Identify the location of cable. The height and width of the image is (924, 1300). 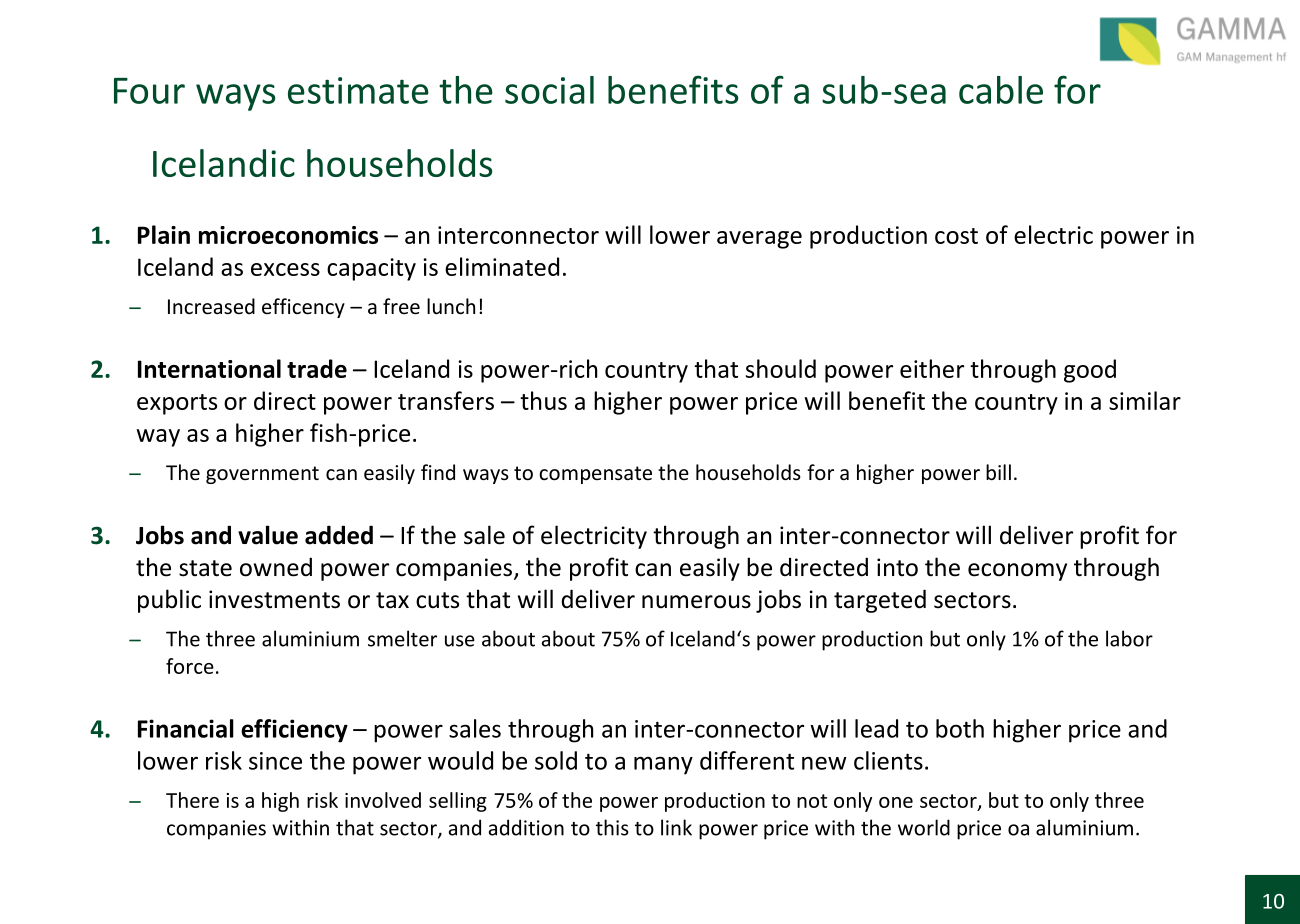
(1001, 90).
